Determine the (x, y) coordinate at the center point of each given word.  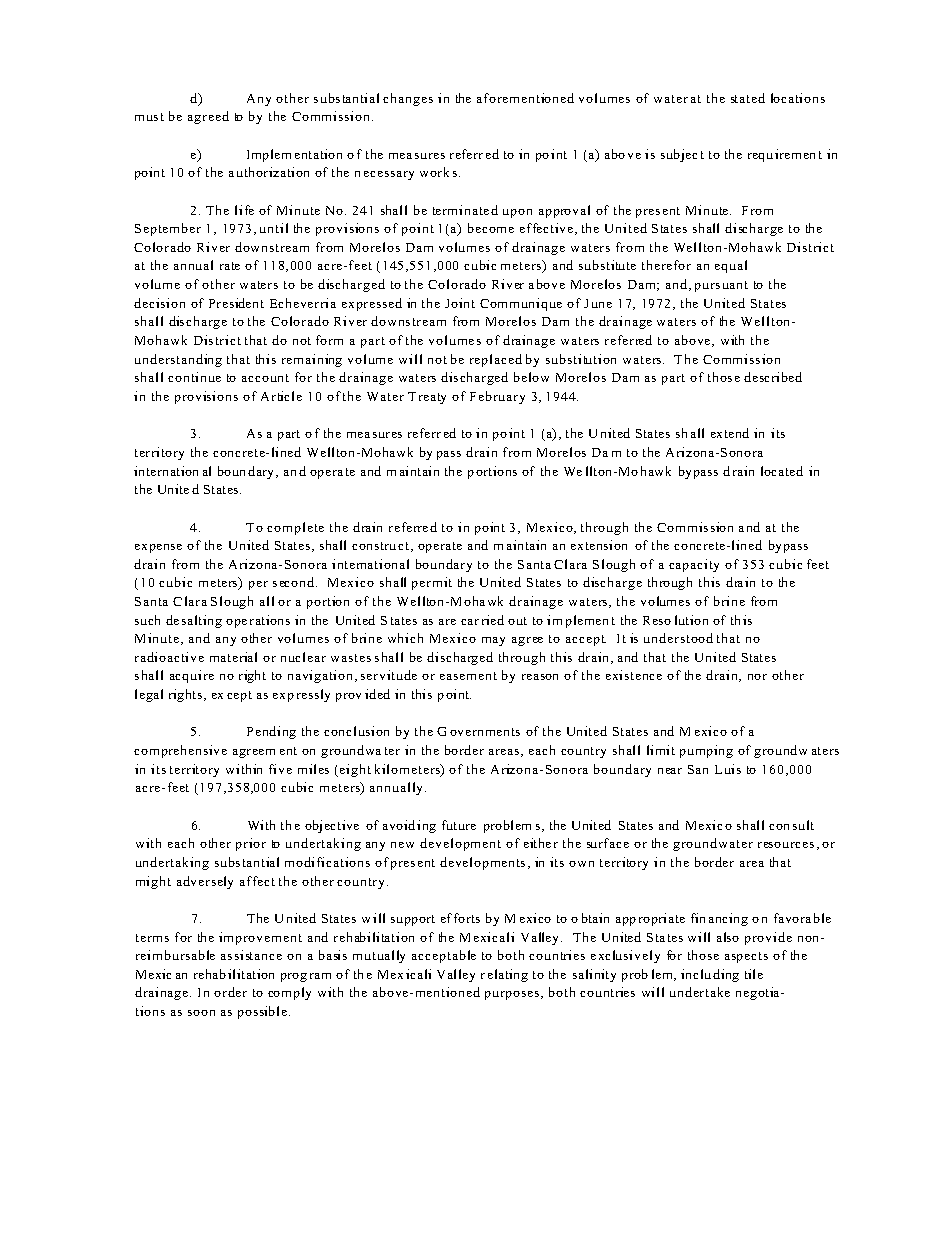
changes (408, 99)
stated (748, 98)
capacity (694, 565)
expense (158, 548)
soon (201, 1013)
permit (432, 583)
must (149, 117)
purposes (513, 995)
